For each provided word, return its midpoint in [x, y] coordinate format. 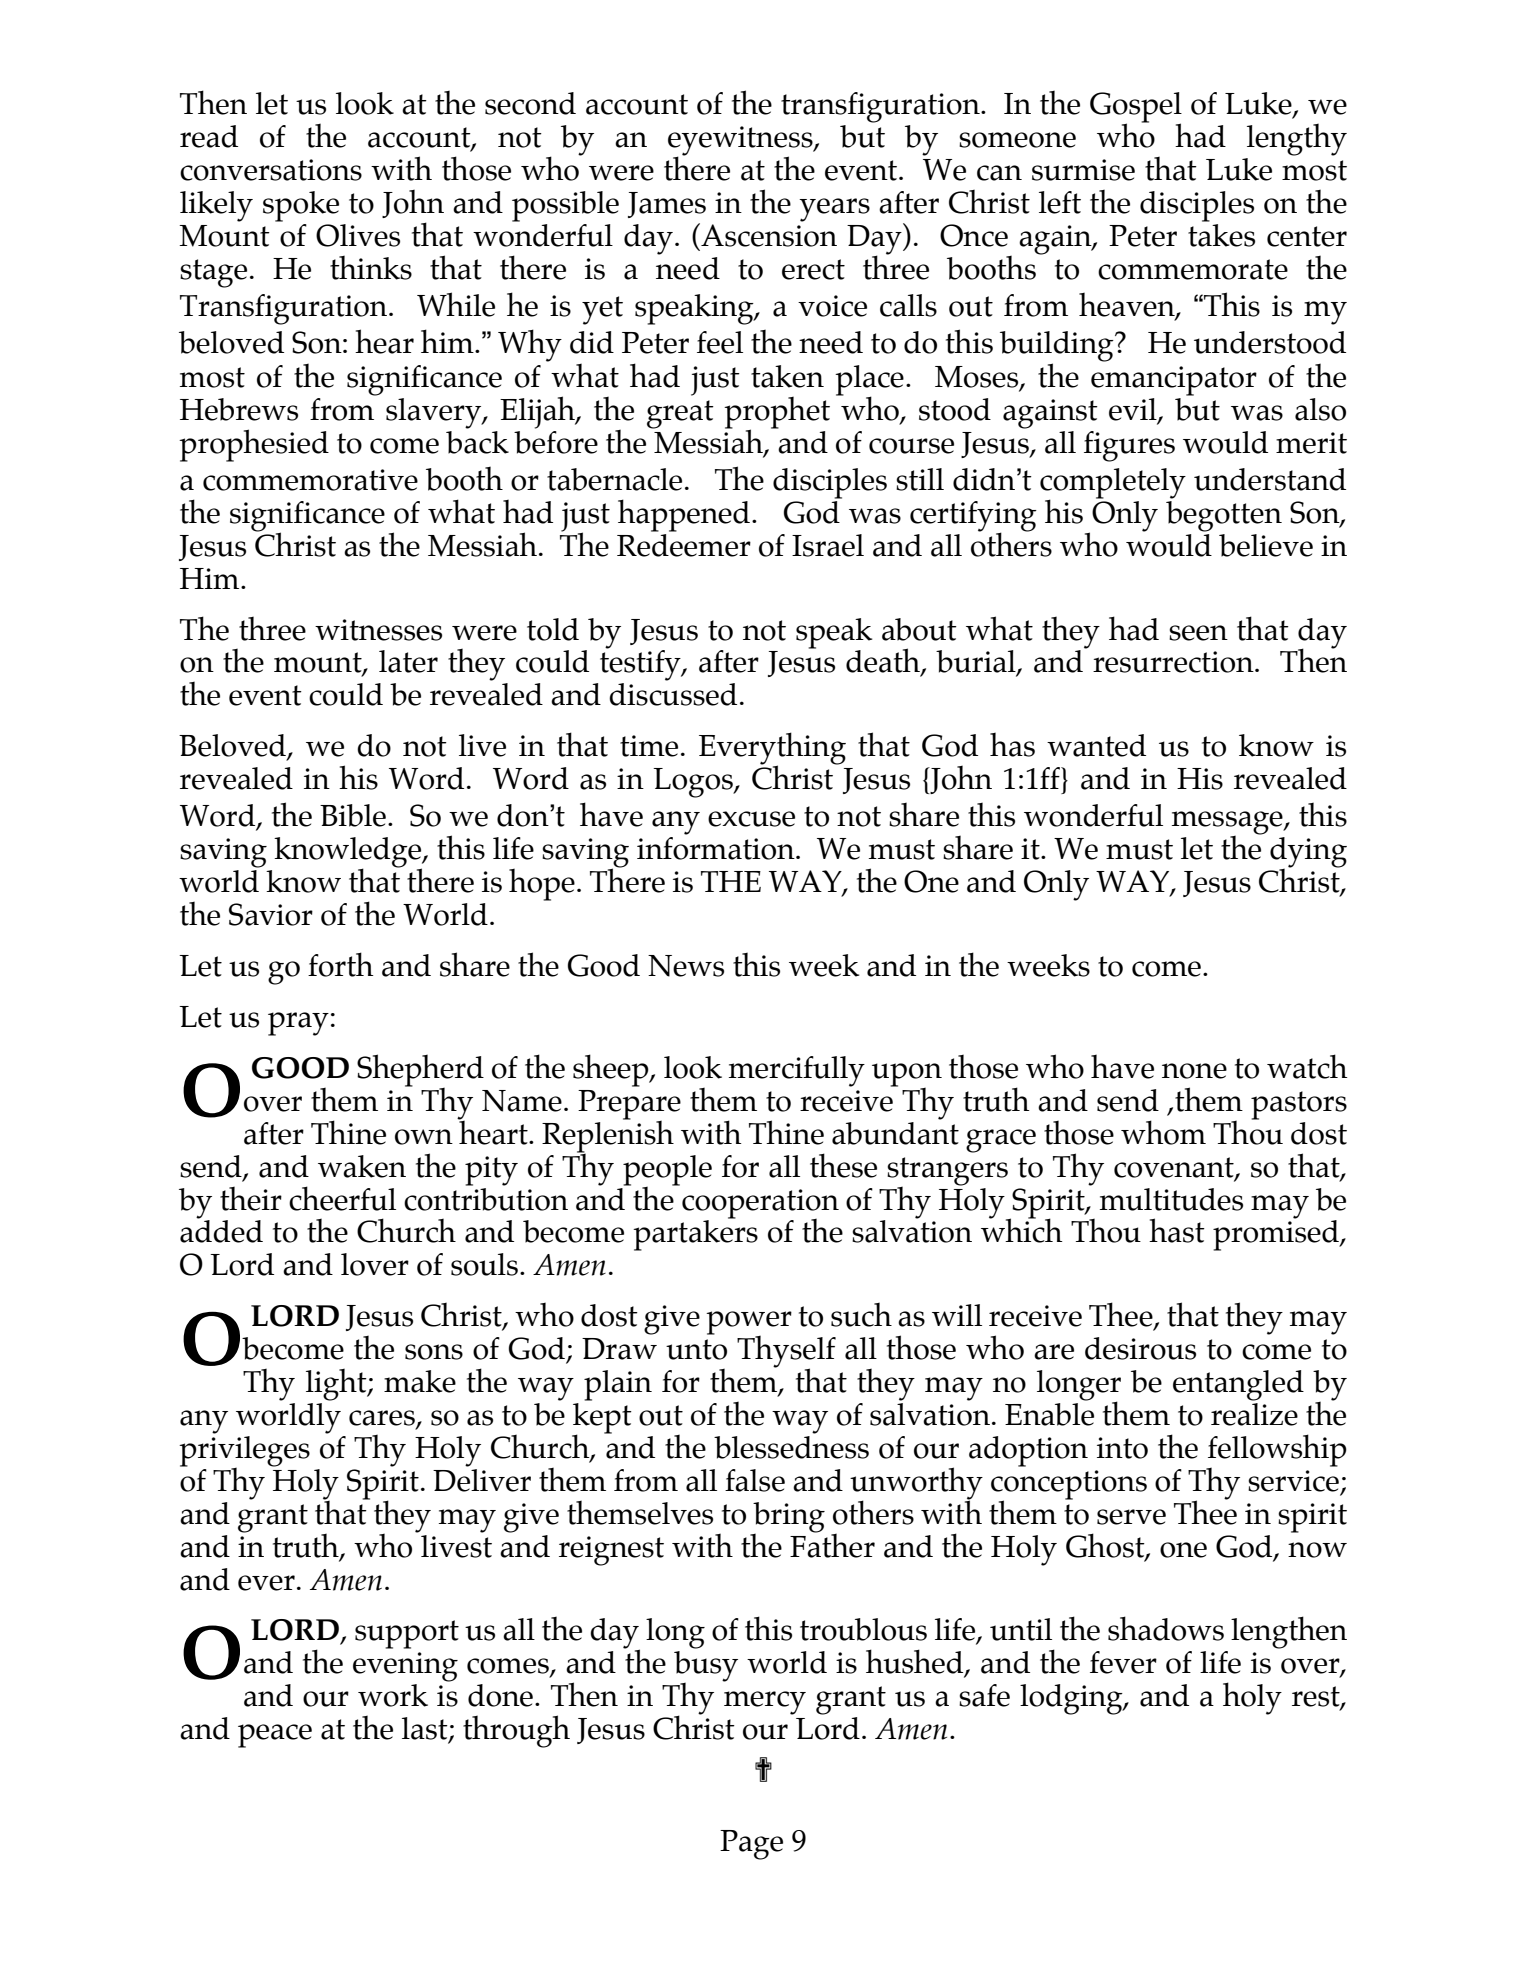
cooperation [760, 1204]
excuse [751, 819]
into [1122, 1448]
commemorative [310, 480]
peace [275, 1736]
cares [383, 1419]
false [755, 1480]
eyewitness [741, 142]
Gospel [1136, 108]
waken [362, 1166]
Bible [353, 815]
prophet [777, 413]
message [1228, 824]
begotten [1224, 515]
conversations [271, 170]
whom [1163, 1132]
